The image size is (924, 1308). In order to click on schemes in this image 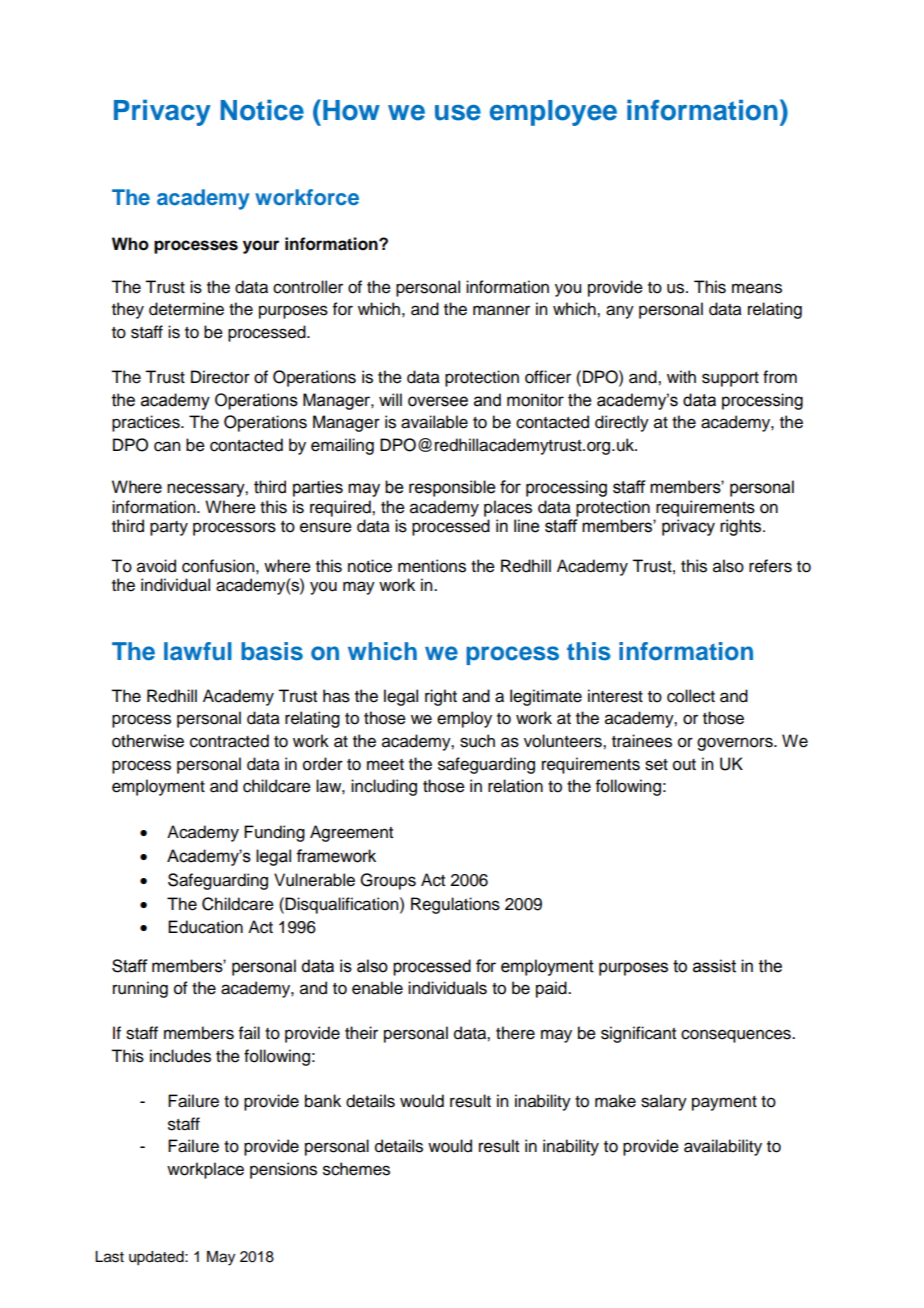, I will do `click(356, 1169)`.
